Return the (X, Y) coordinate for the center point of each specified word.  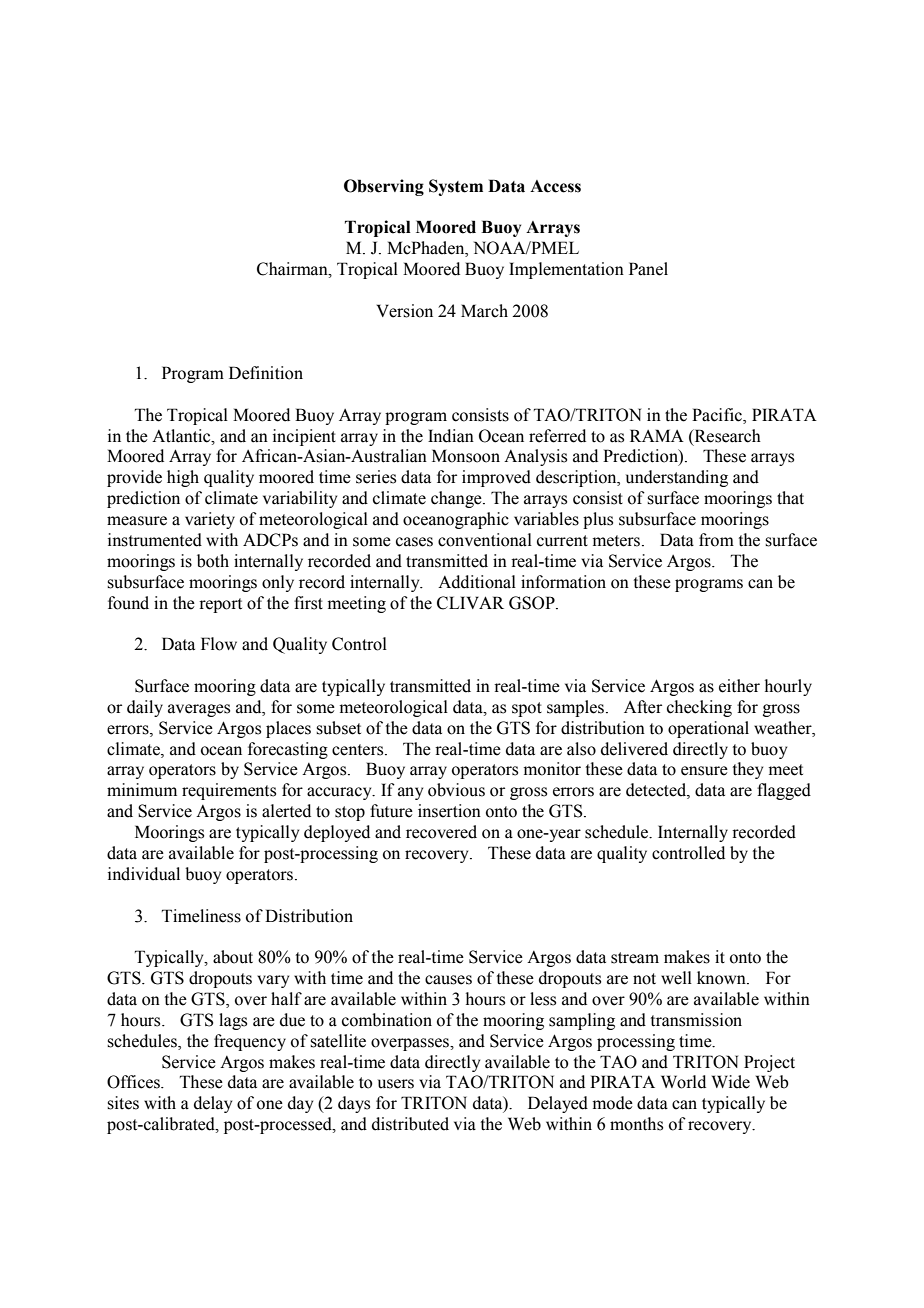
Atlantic (182, 436)
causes (448, 980)
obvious (456, 790)
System (456, 187)
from (716, 540)
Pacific (718, 415)
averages (199, 710)
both (213, 561)
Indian (451, 436)
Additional (477, 582)
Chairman (293, 269)
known (722, 978)
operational (708, 729)
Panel (648, 269)
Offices (134, 1082)
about (233, 957)
